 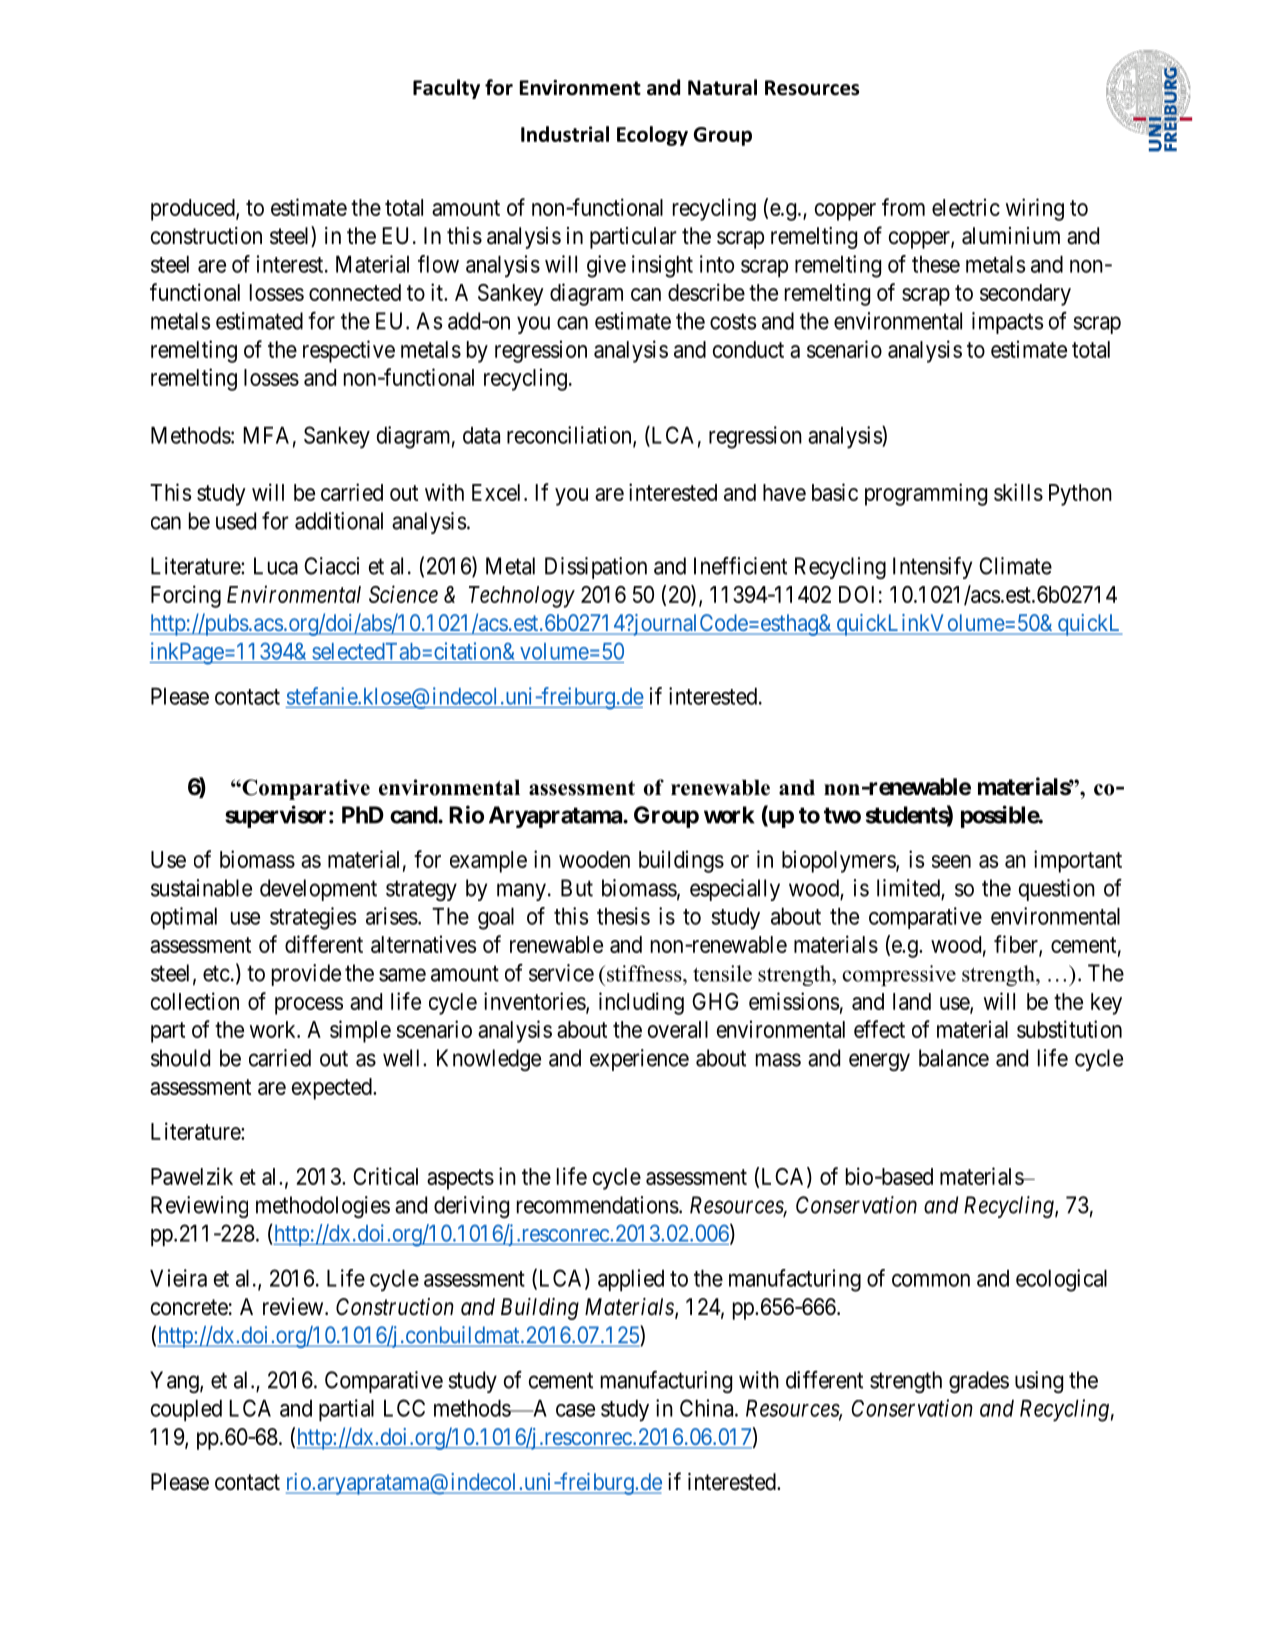 What do you see at coordinates (306, 975) in the screenshot?
I see `provide` at bounding box center [306, 975].
